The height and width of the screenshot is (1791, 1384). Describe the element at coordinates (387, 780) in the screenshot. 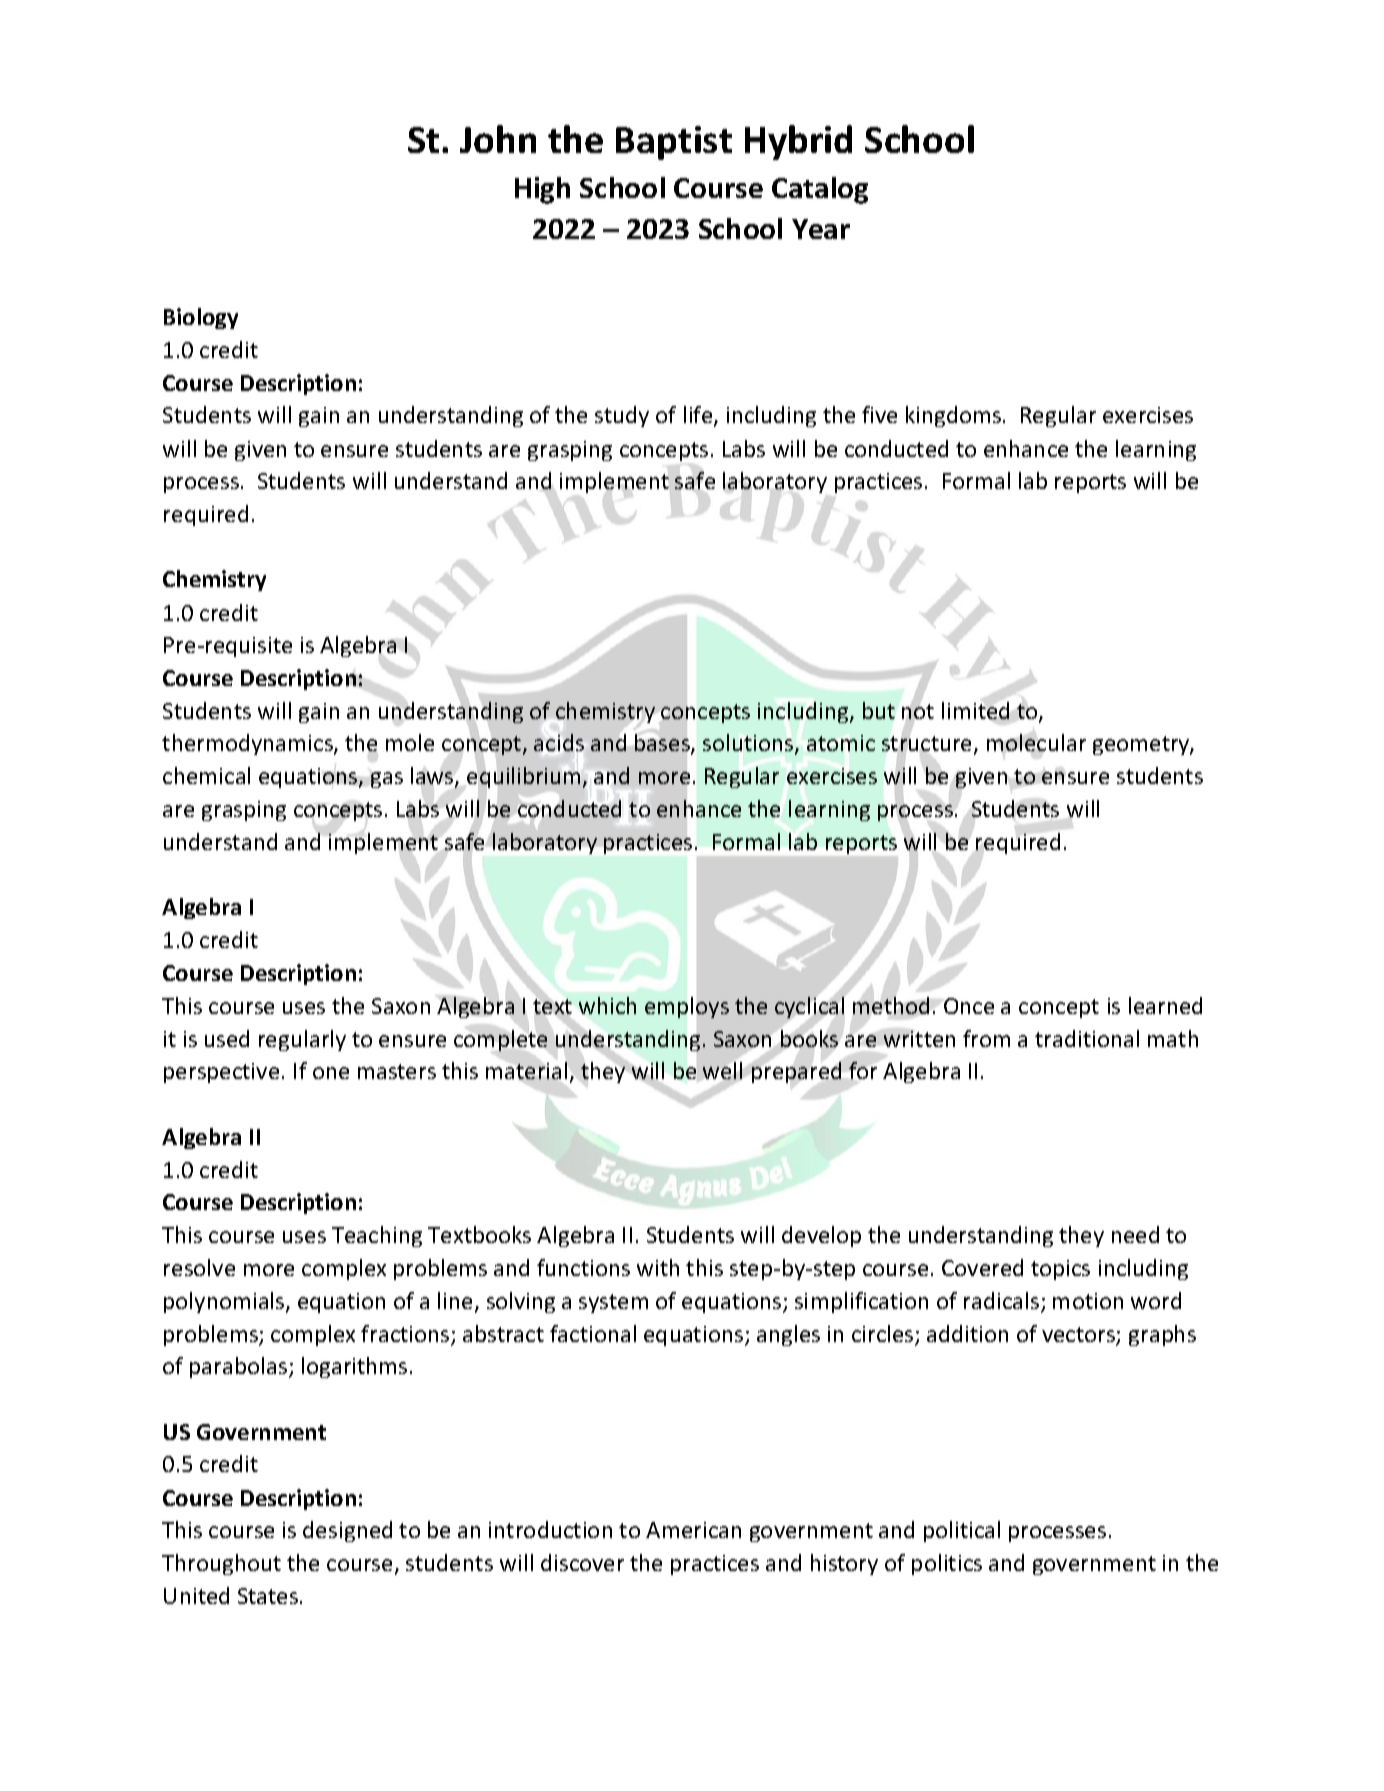

I see `gas` at that location.
